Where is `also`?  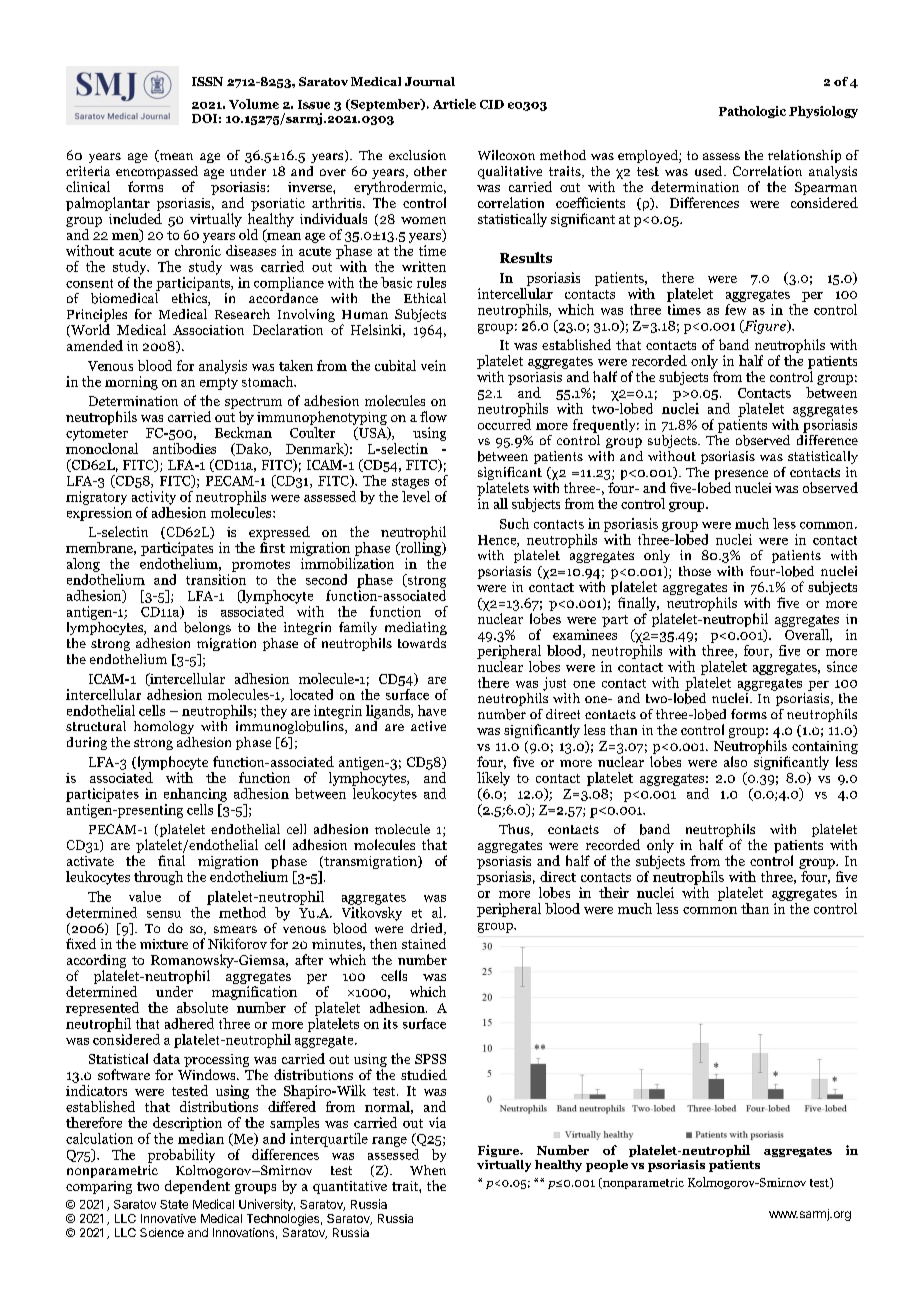
also is located at coordinates (735, 761).
